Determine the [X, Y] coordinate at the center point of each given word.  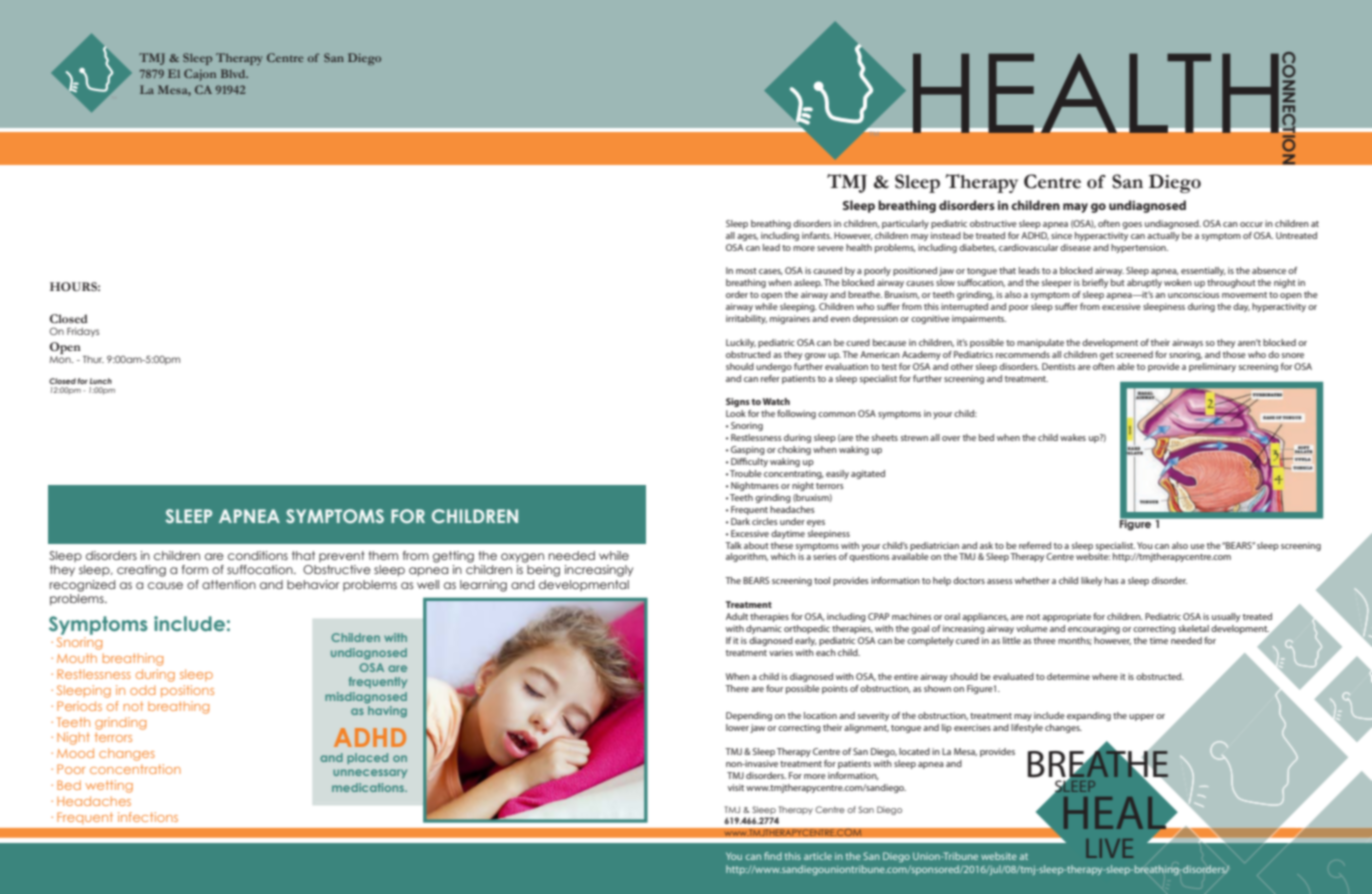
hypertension [1139, 248]
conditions [258, 555]
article [818, 856]
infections [148, 817]
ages [747, 237]
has [1112, 580]
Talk [733, 545]
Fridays [83, 332]
